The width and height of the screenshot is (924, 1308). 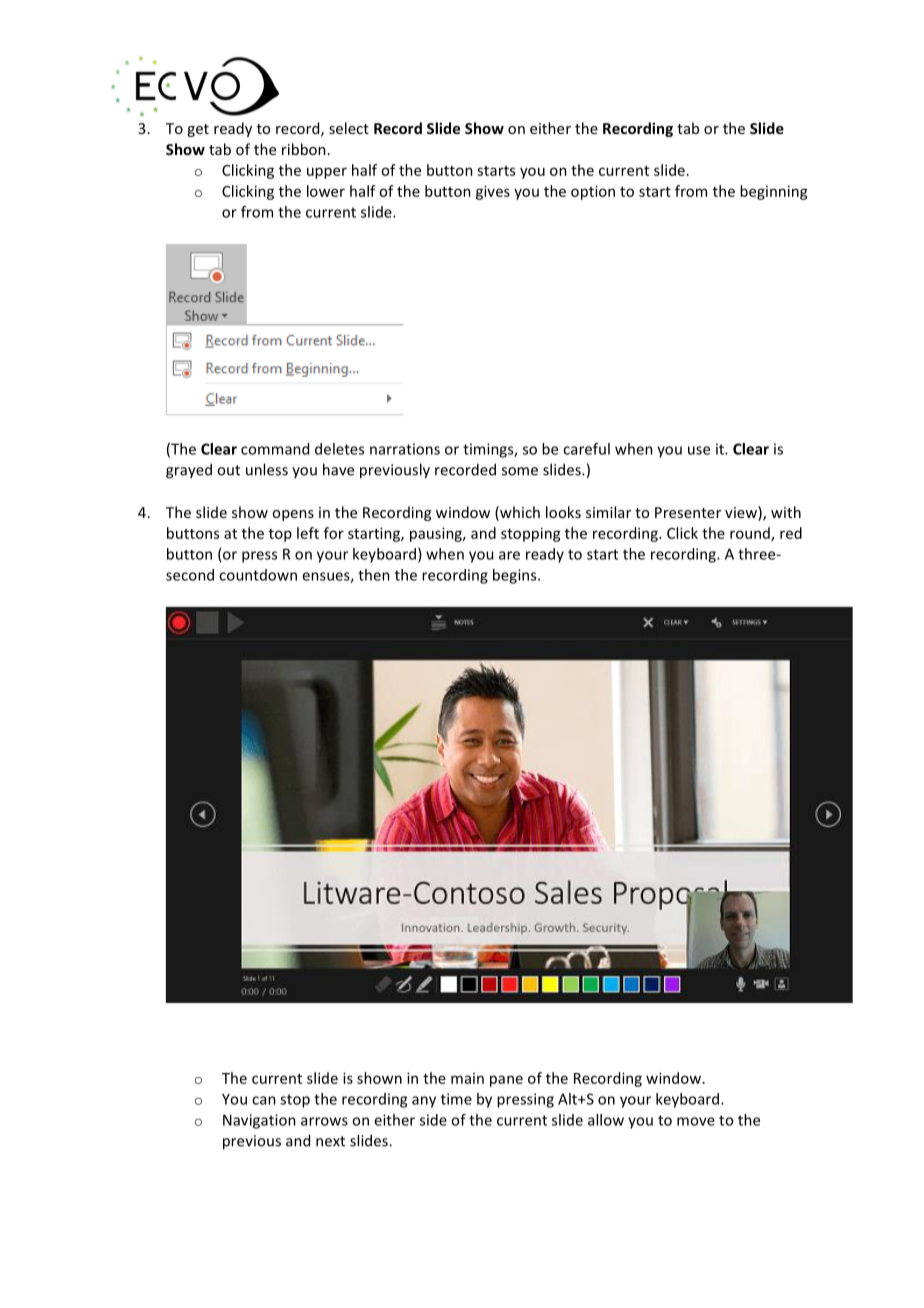 What do you see at coordinates (699, 450) in the screenshot?
I see `use` at bounding box center [699, 450].
